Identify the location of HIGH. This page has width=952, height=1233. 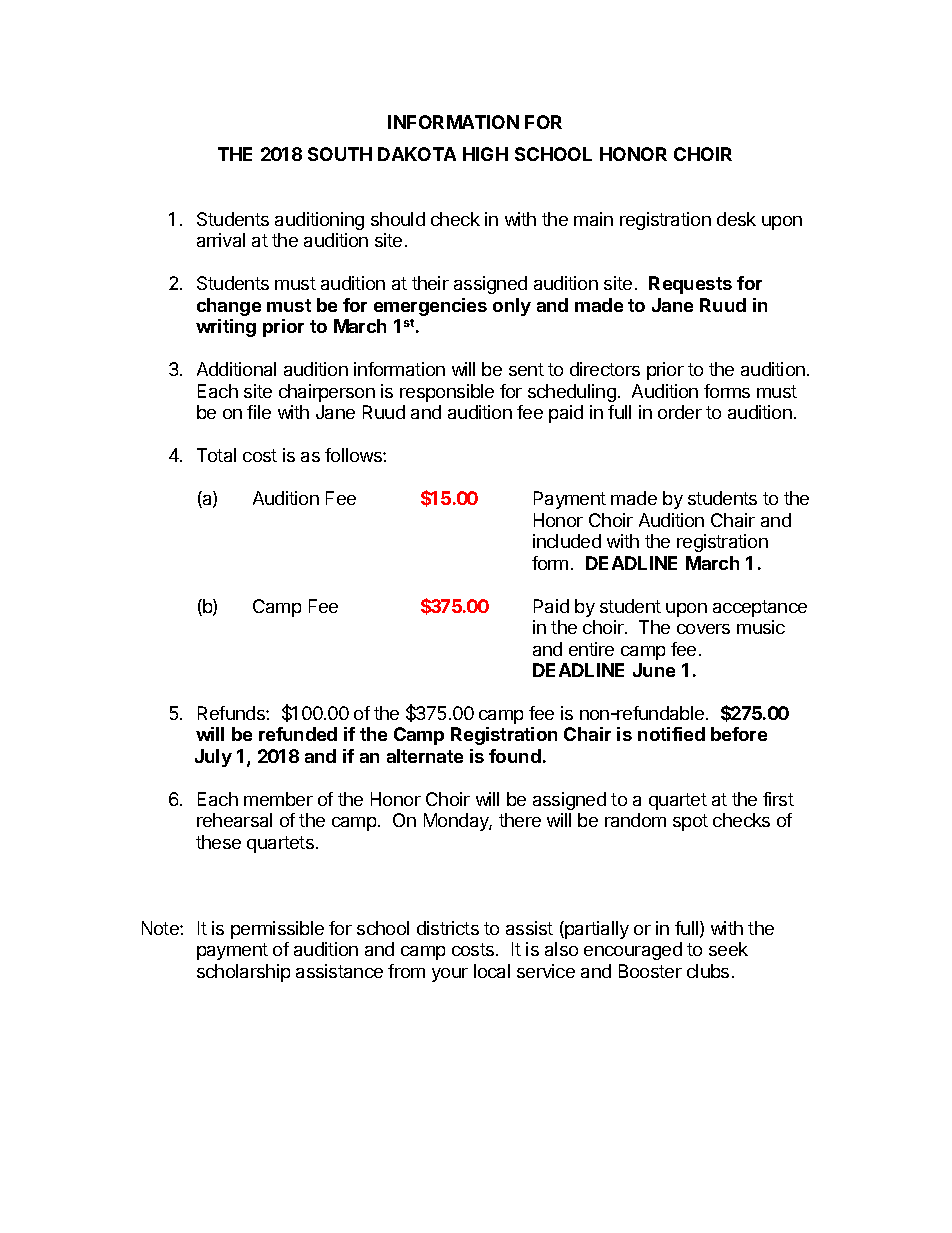
(485, 154).
